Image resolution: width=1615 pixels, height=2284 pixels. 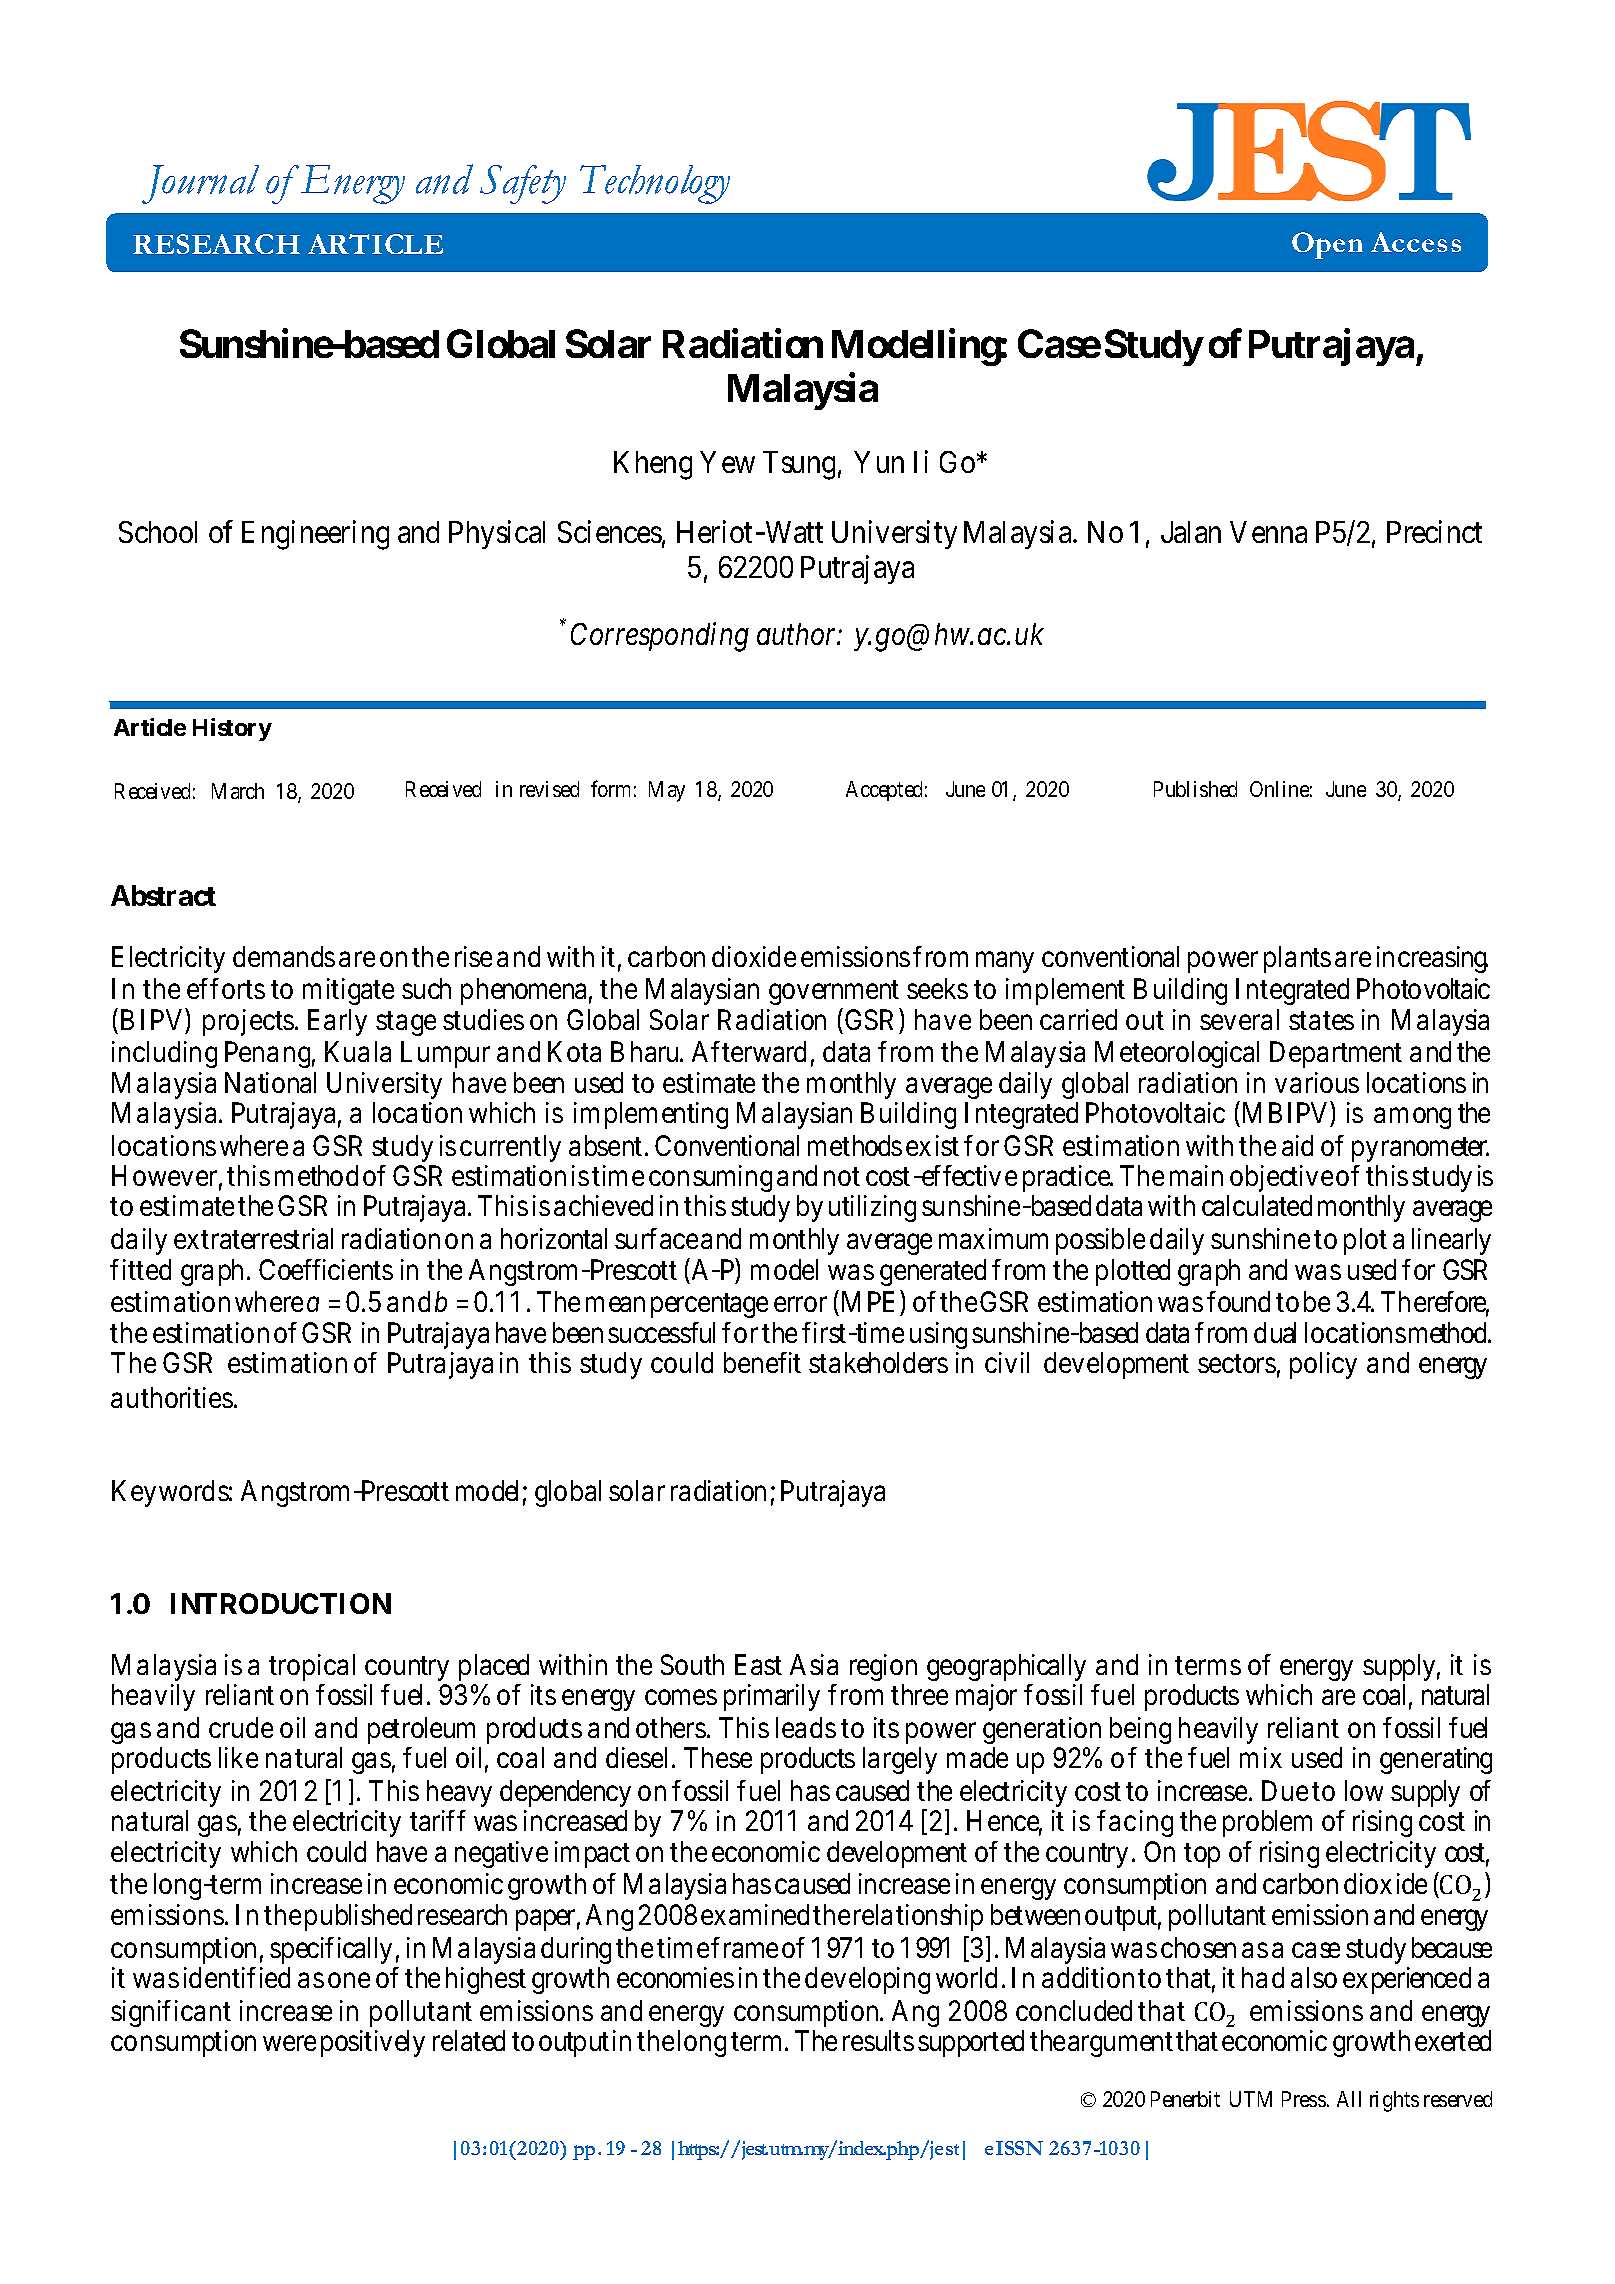 I want to click on not, so click(x=842, y=1177).
